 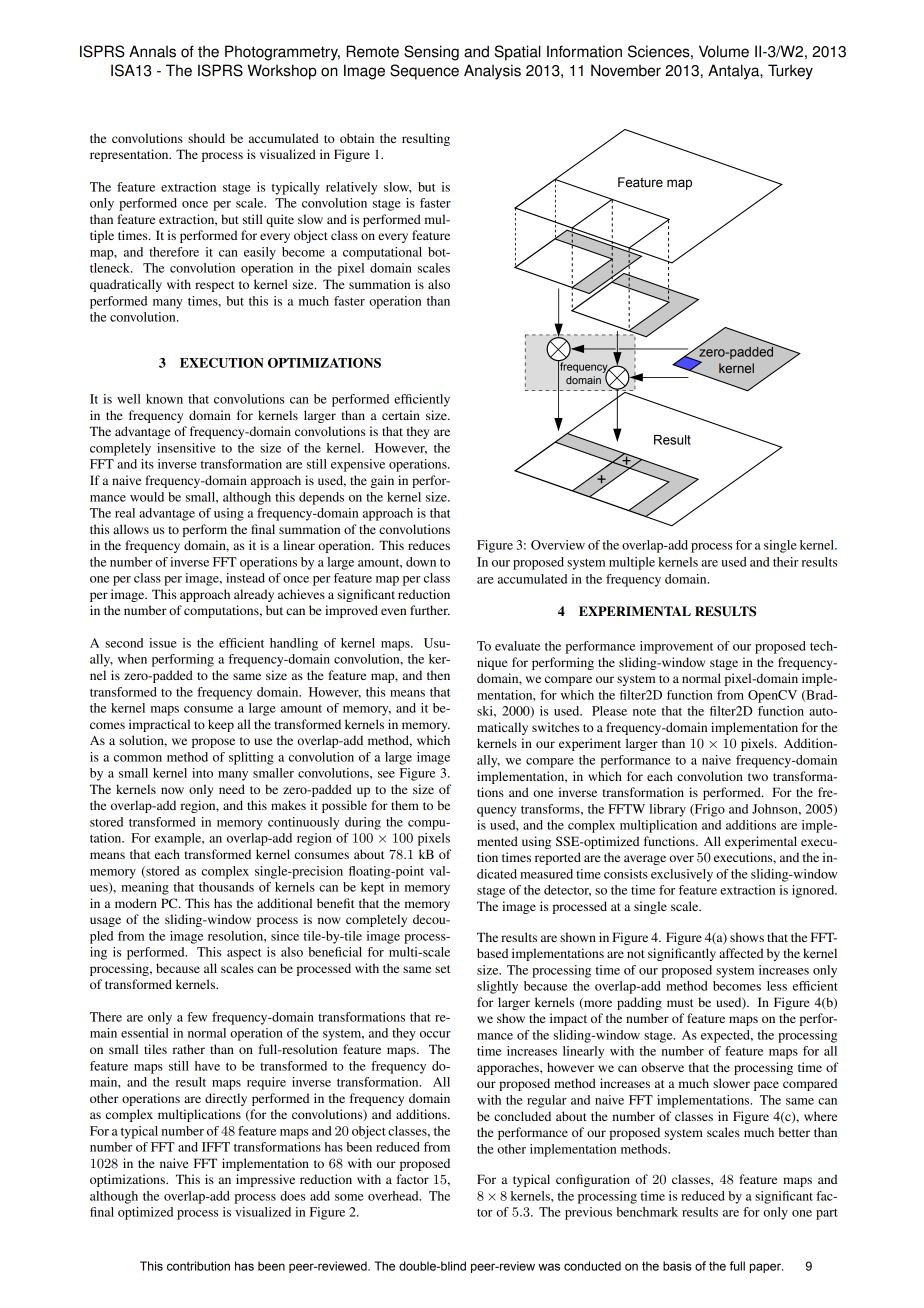 I want to click on Analysis, so click(x=492, y=72).
